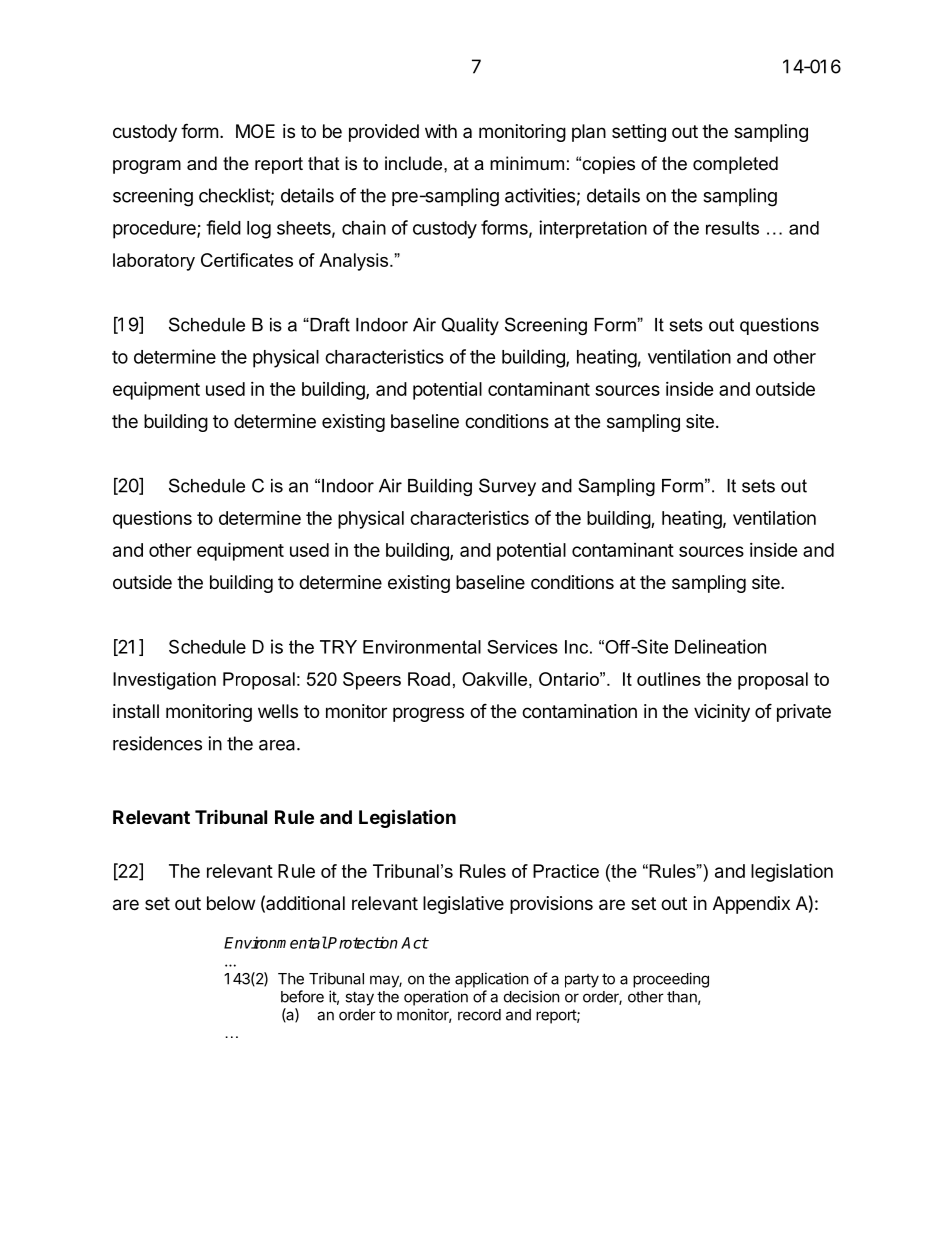 The width and height of the page is (952, 1233). Describe the element at coordinates (338, 647) in the page. I see `TRY` at that location.
